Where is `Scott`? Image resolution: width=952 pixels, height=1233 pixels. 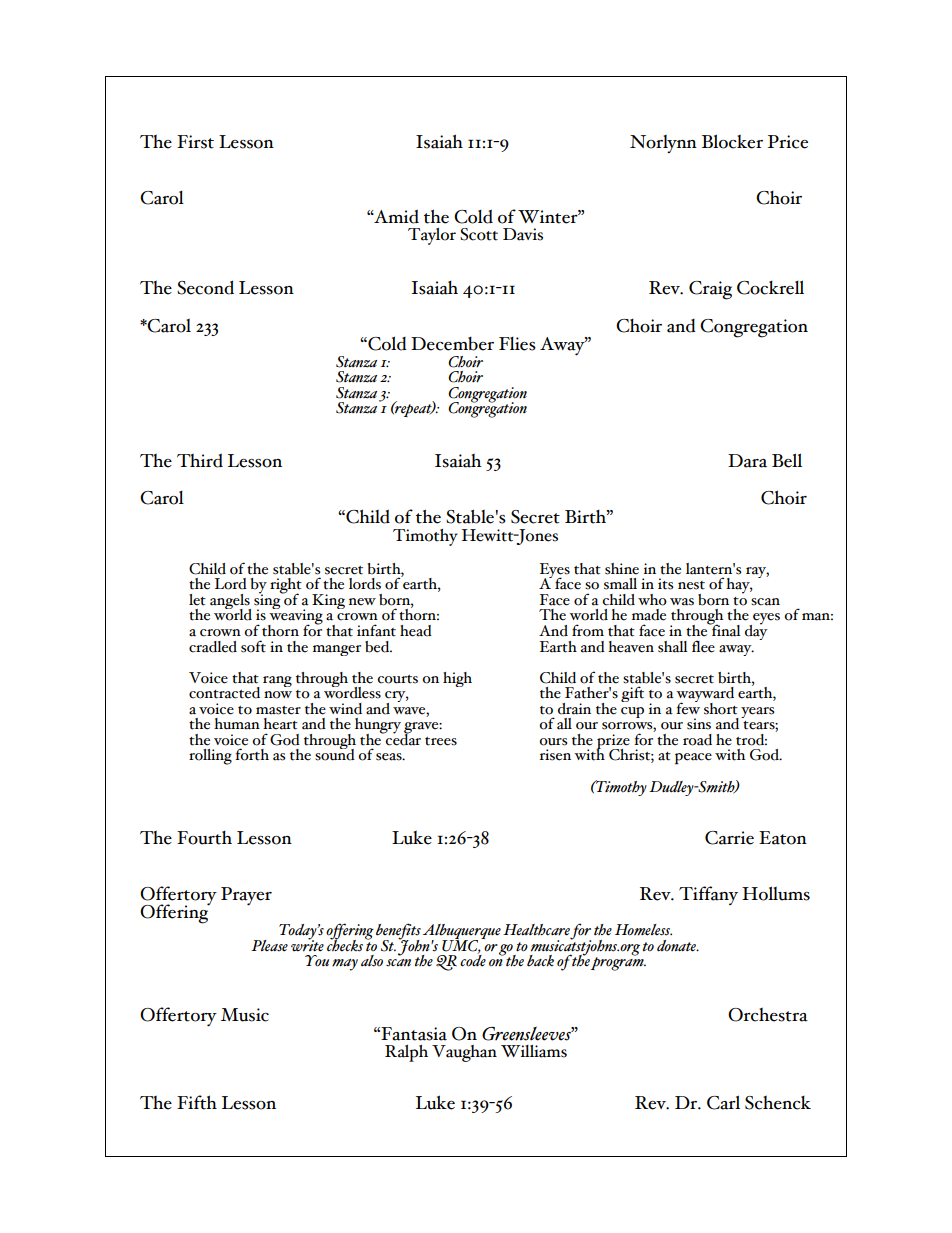 Scott is located at coordinates (479, 234).
